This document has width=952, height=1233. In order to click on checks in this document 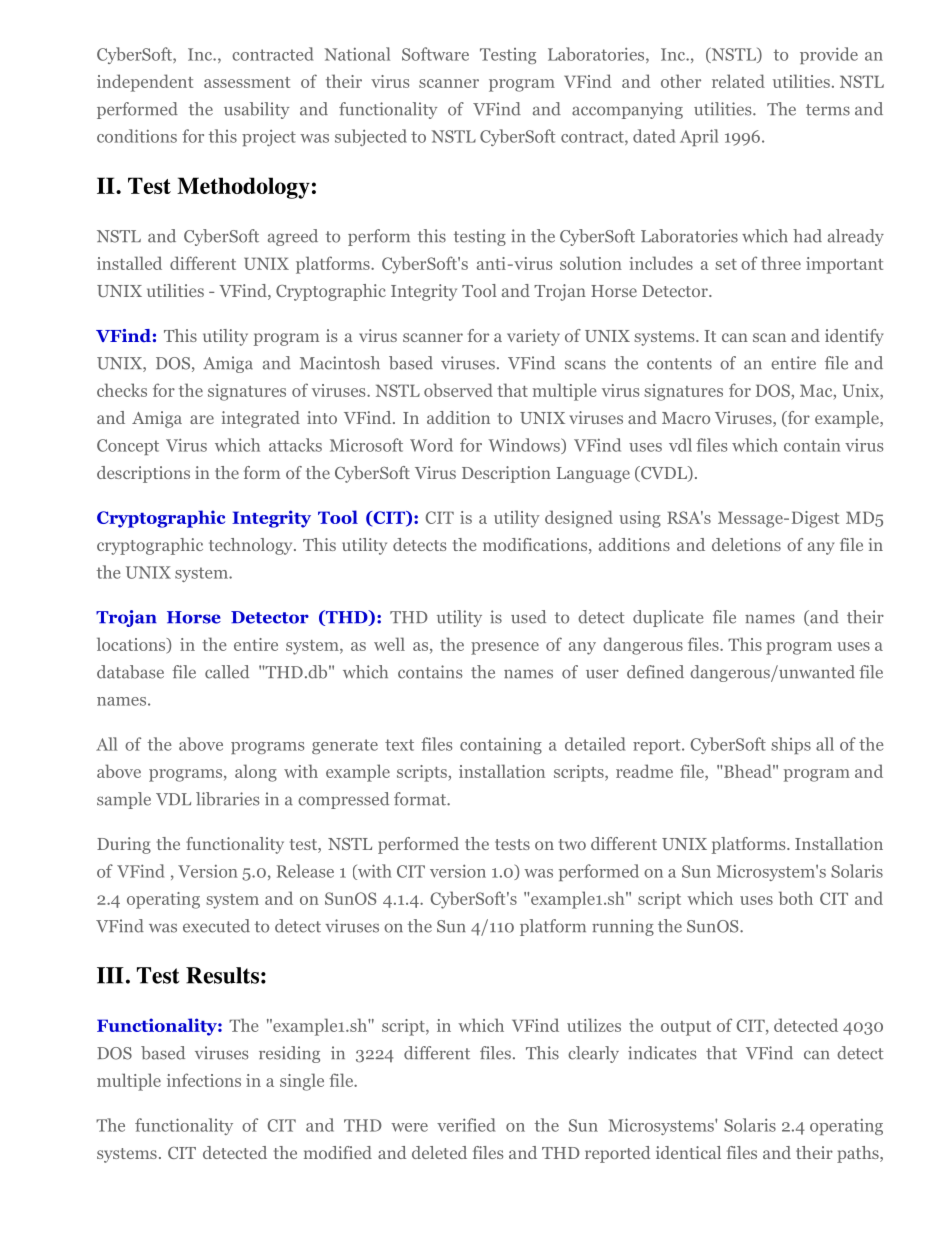, I will do `click(122, 390)`.
